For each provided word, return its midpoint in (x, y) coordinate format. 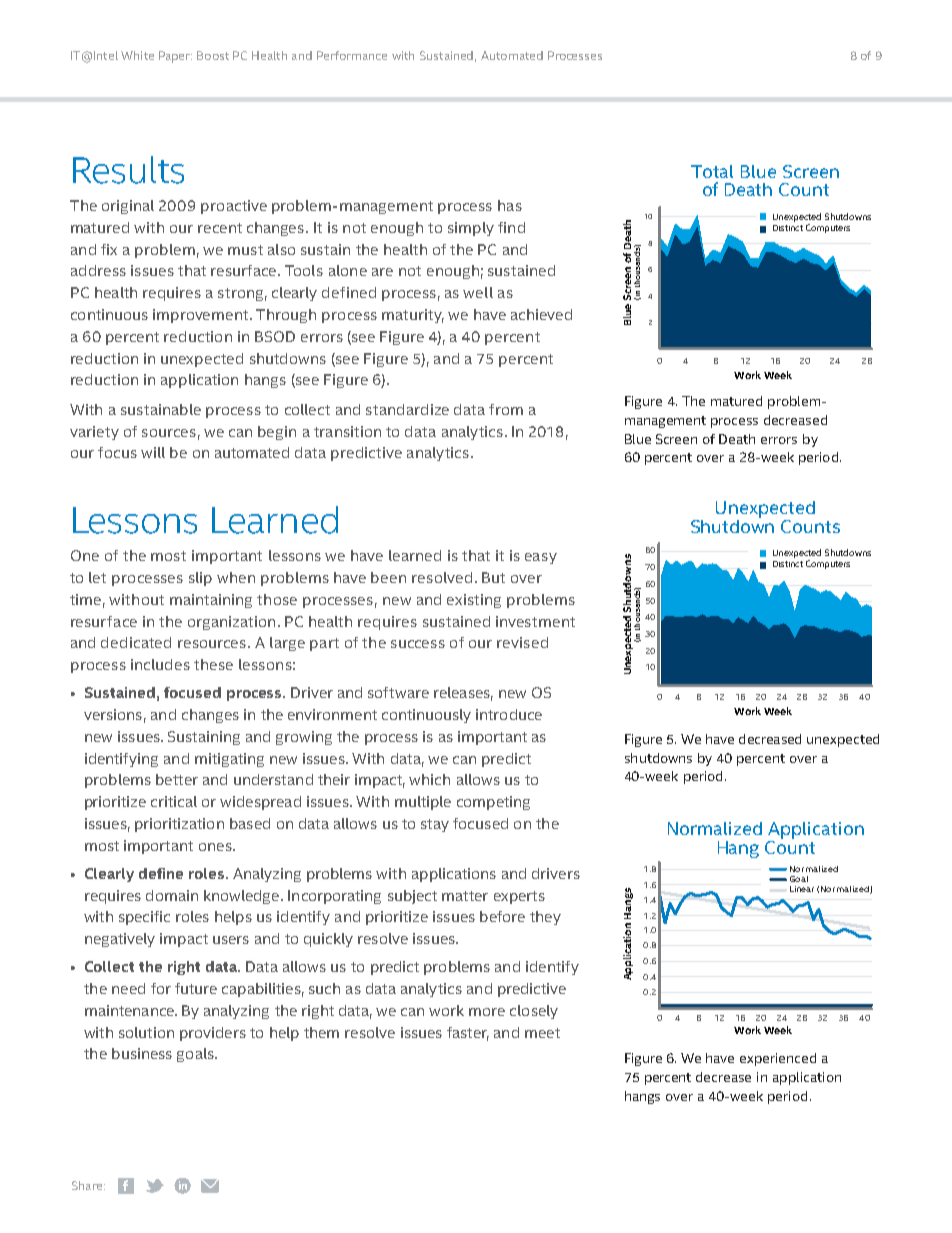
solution (146, 1032)
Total (712, 171)
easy (541, 558)
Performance (352, 55)
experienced (778, 1059)
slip (200, 579)
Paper (175, 57)
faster (468, 1033)
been (388, 577)
